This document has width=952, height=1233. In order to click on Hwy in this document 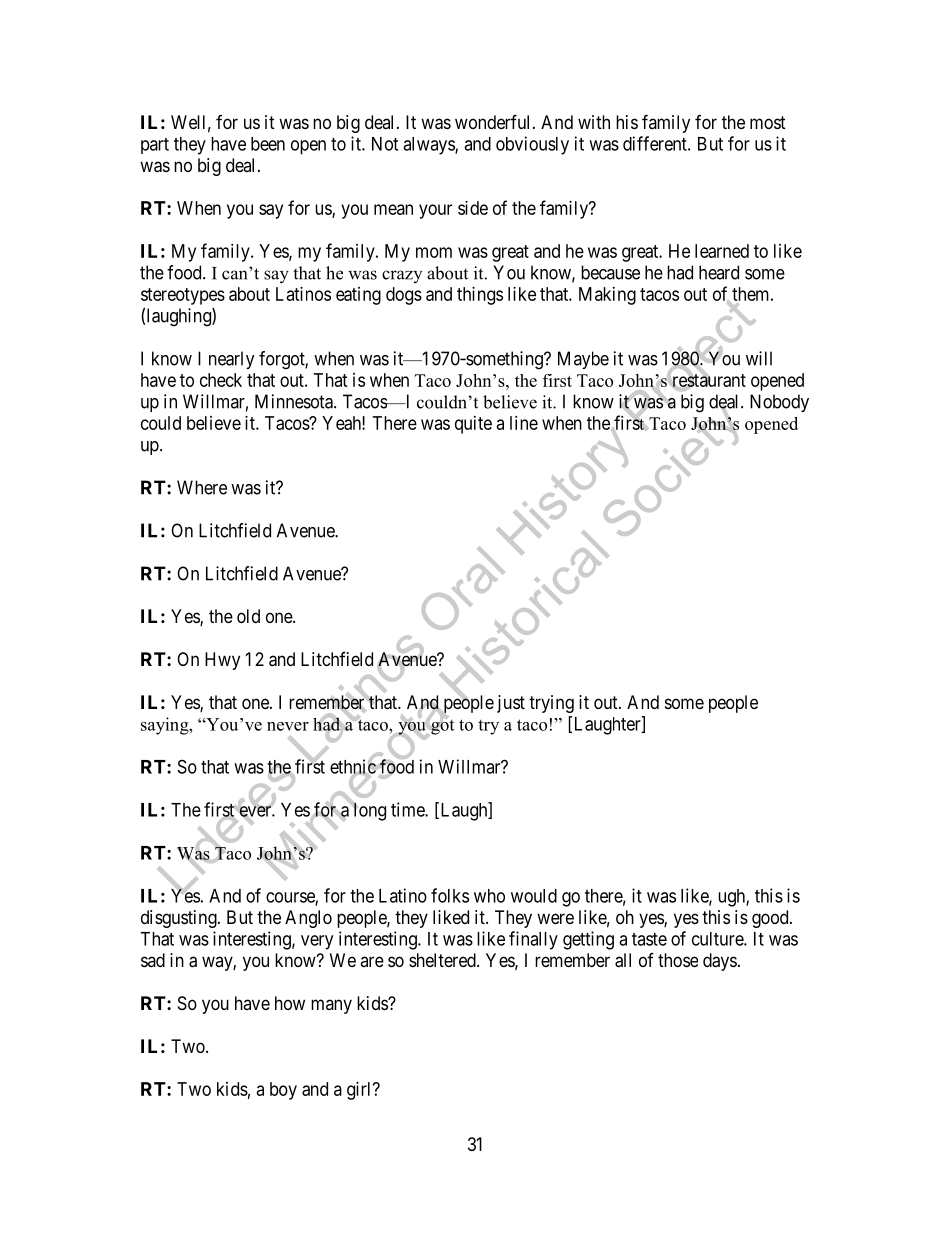, I will do `click(222, 661)`.
